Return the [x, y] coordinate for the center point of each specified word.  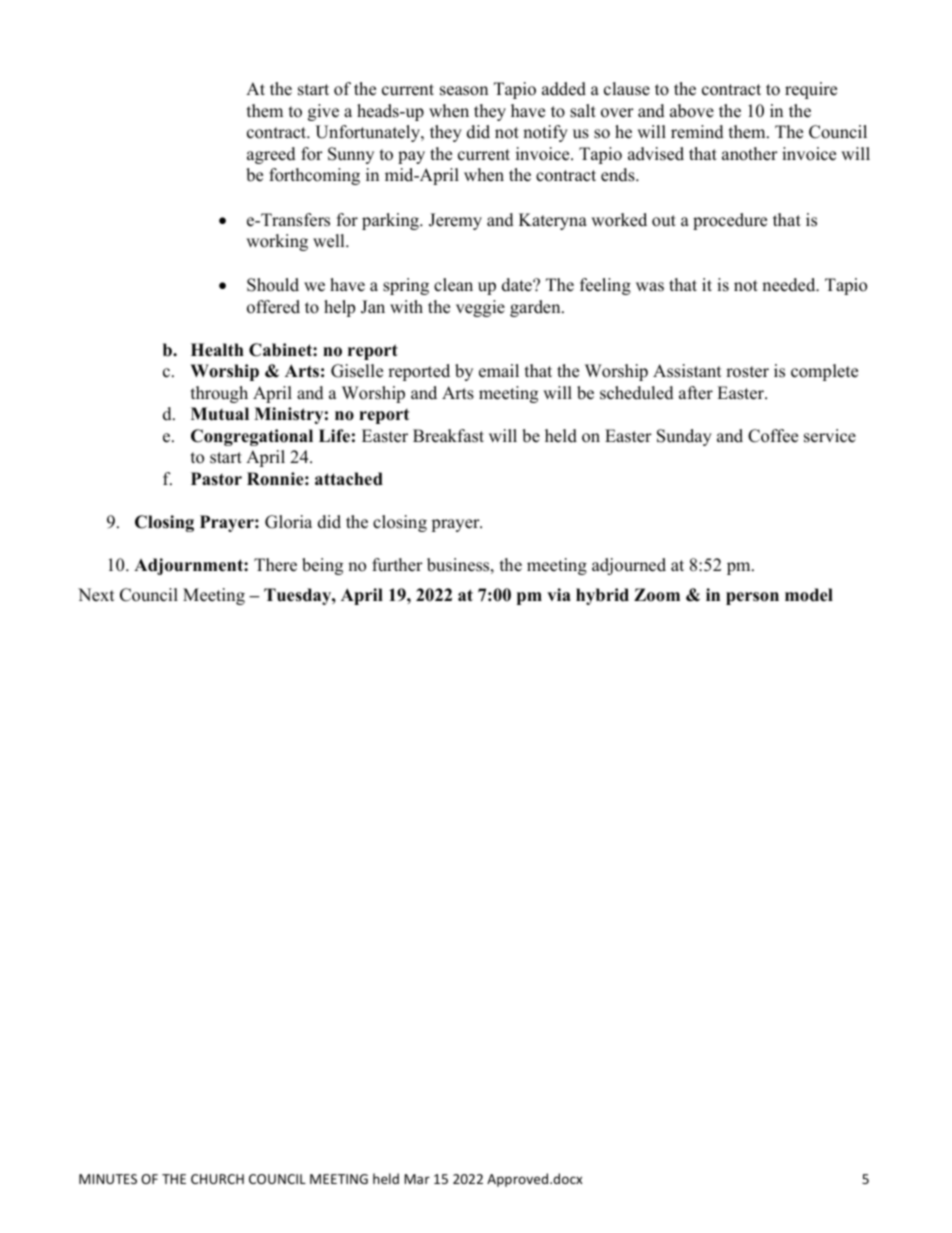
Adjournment [189, 566]
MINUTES [108, 1179]
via [559, 594]
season [464, 91]
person [752, 598]
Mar [417, 1179]
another [750, 154]
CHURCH [217, 1179]
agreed [271, 155]
